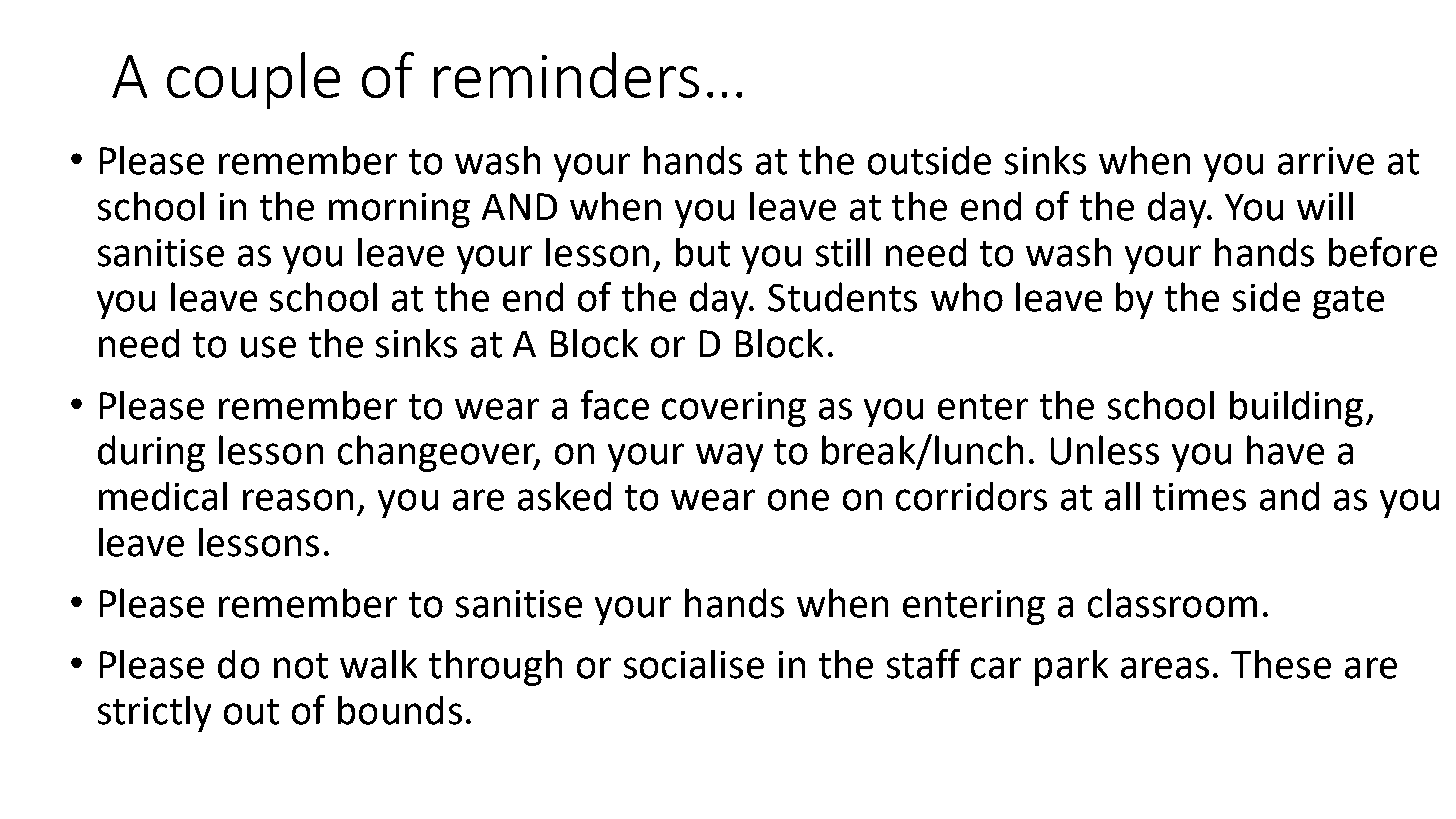 This screenshot has height=819, width=1456. What do you see at coordinates (298, 500) in the screenshot?
I see `reason` at bounding box center [298, 500].
